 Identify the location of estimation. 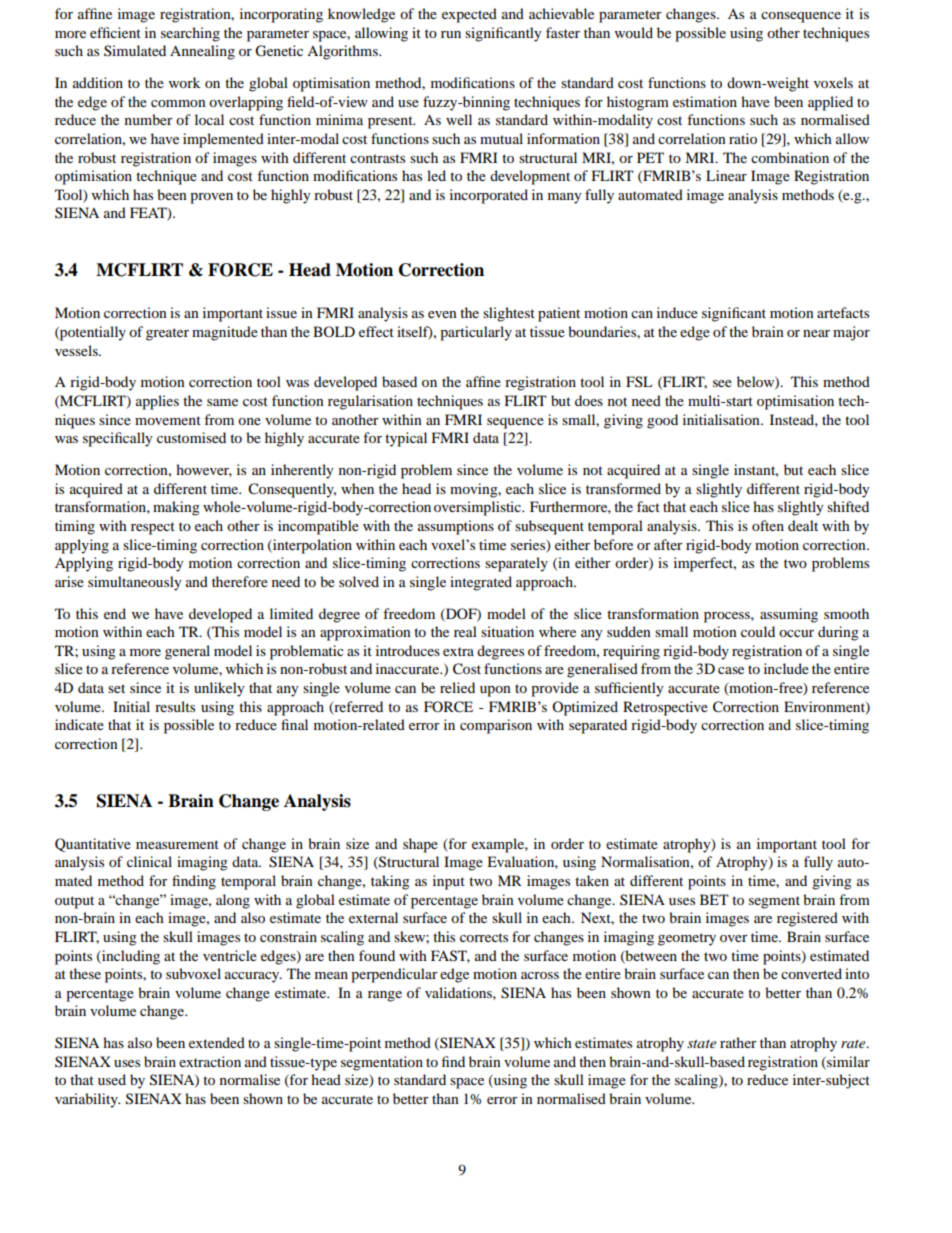
(705, 101).
